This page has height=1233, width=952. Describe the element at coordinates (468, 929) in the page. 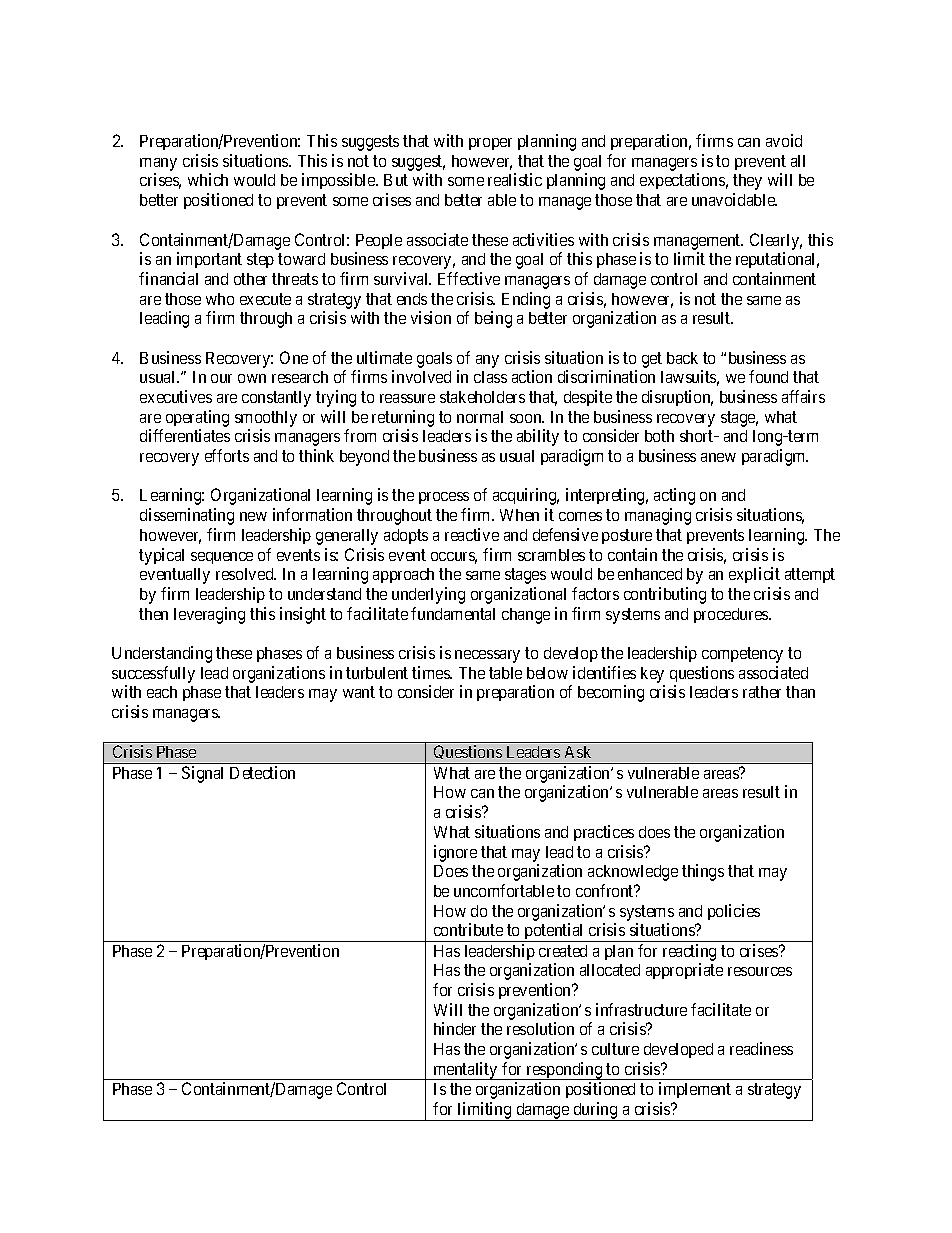

I see `contribute` at that location.
